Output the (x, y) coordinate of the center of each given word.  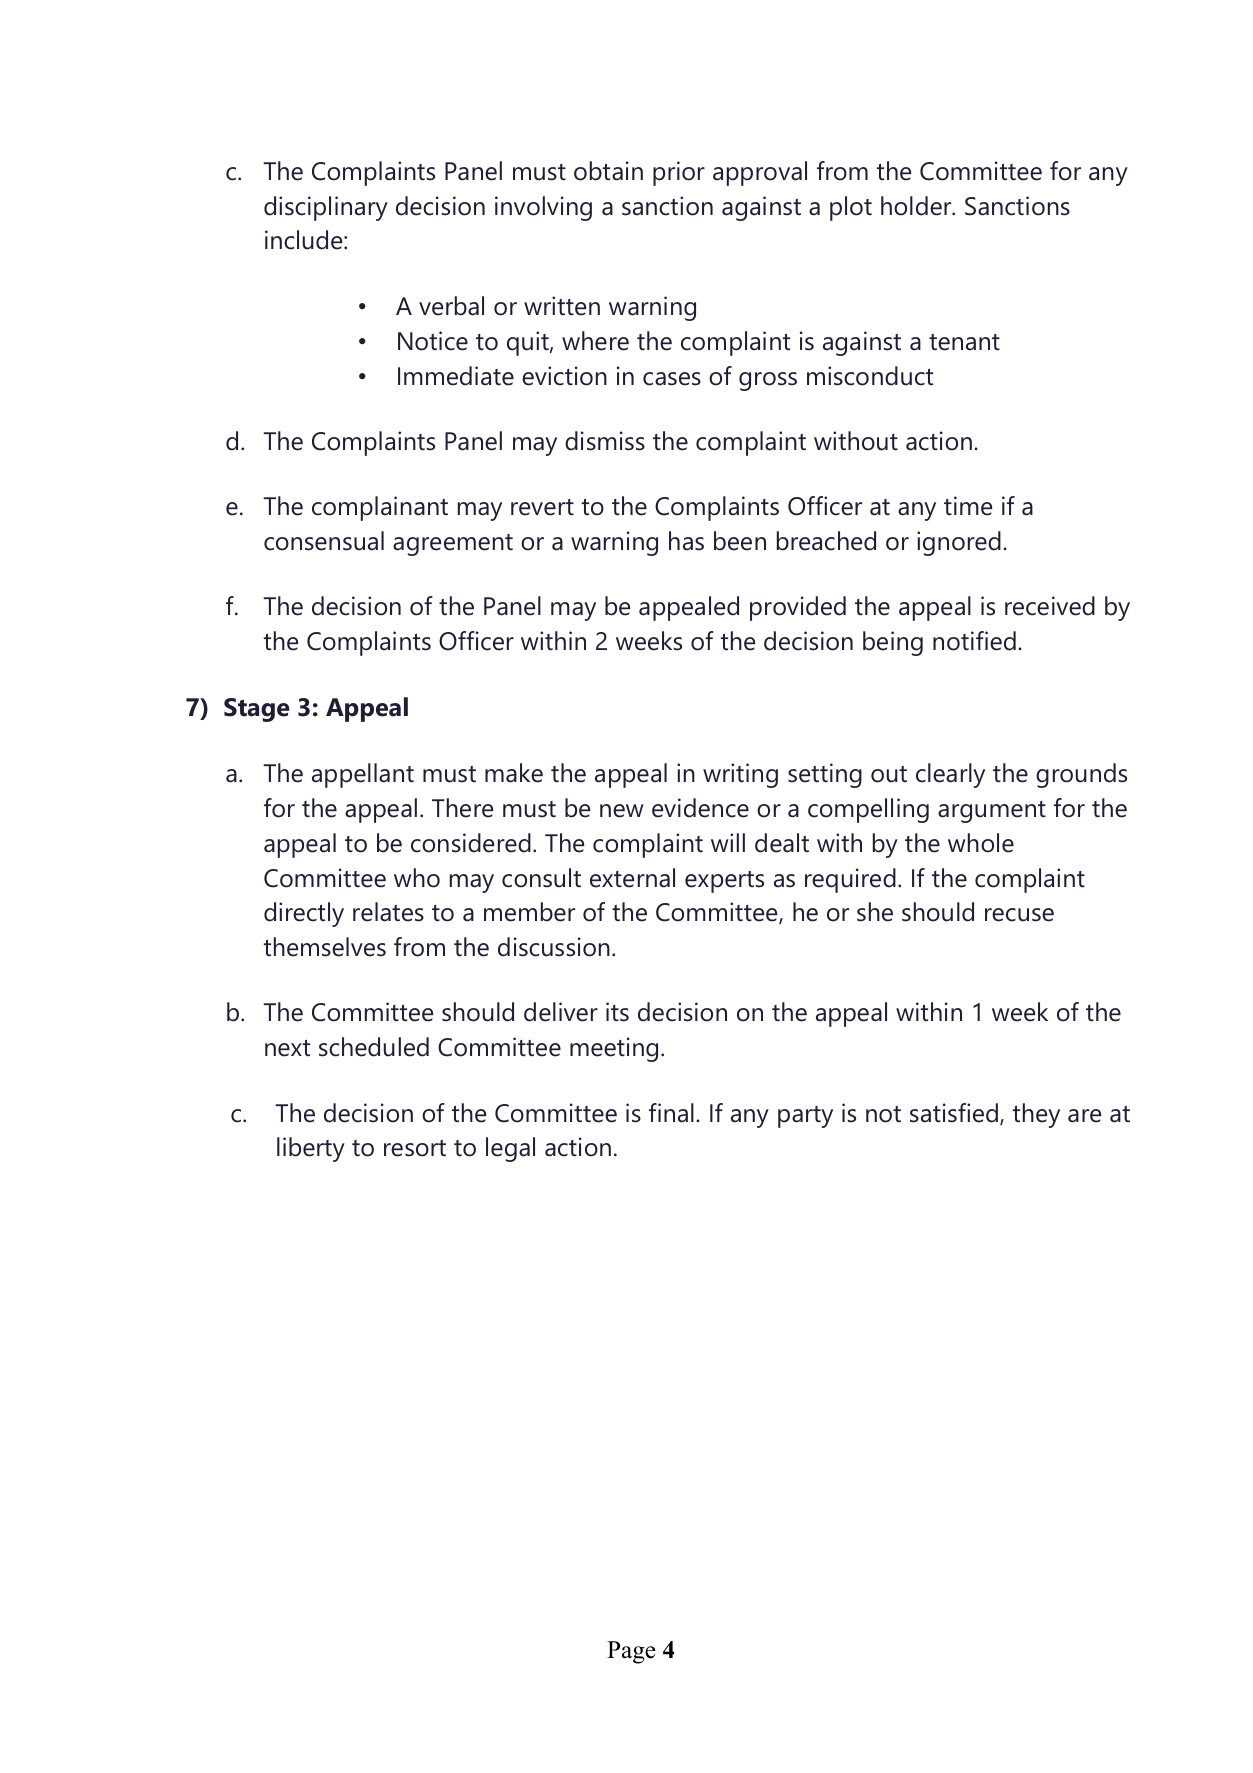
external (632, 878)
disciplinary (326, 208)
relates (388, 912)
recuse (1019, 915)
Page (631, 1652)
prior (679, 173)
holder (917, 206)
